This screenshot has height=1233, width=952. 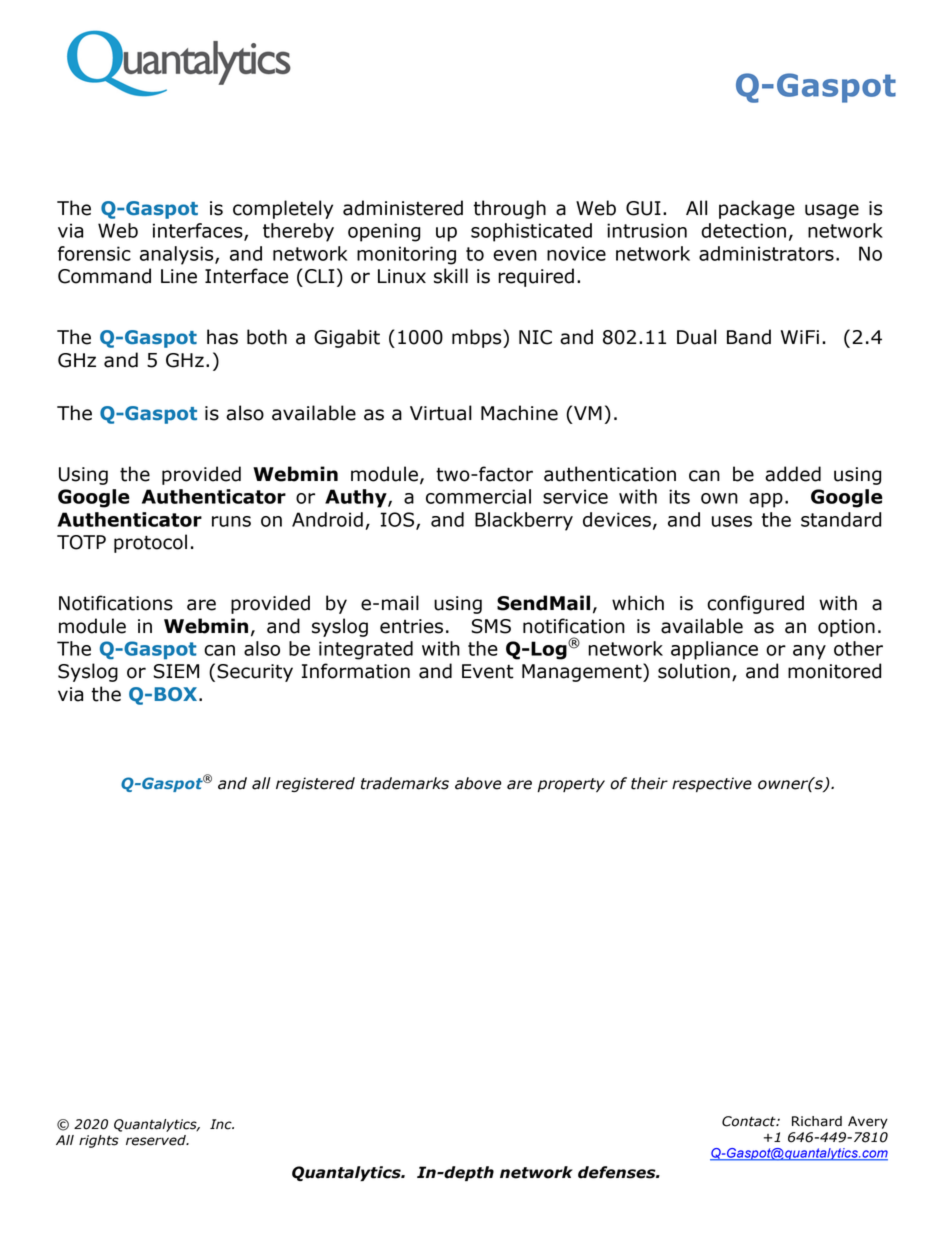 What do you see at coordinates (809, 652) in the screenshot?
I see `any` at bounding box center [809, 652].
